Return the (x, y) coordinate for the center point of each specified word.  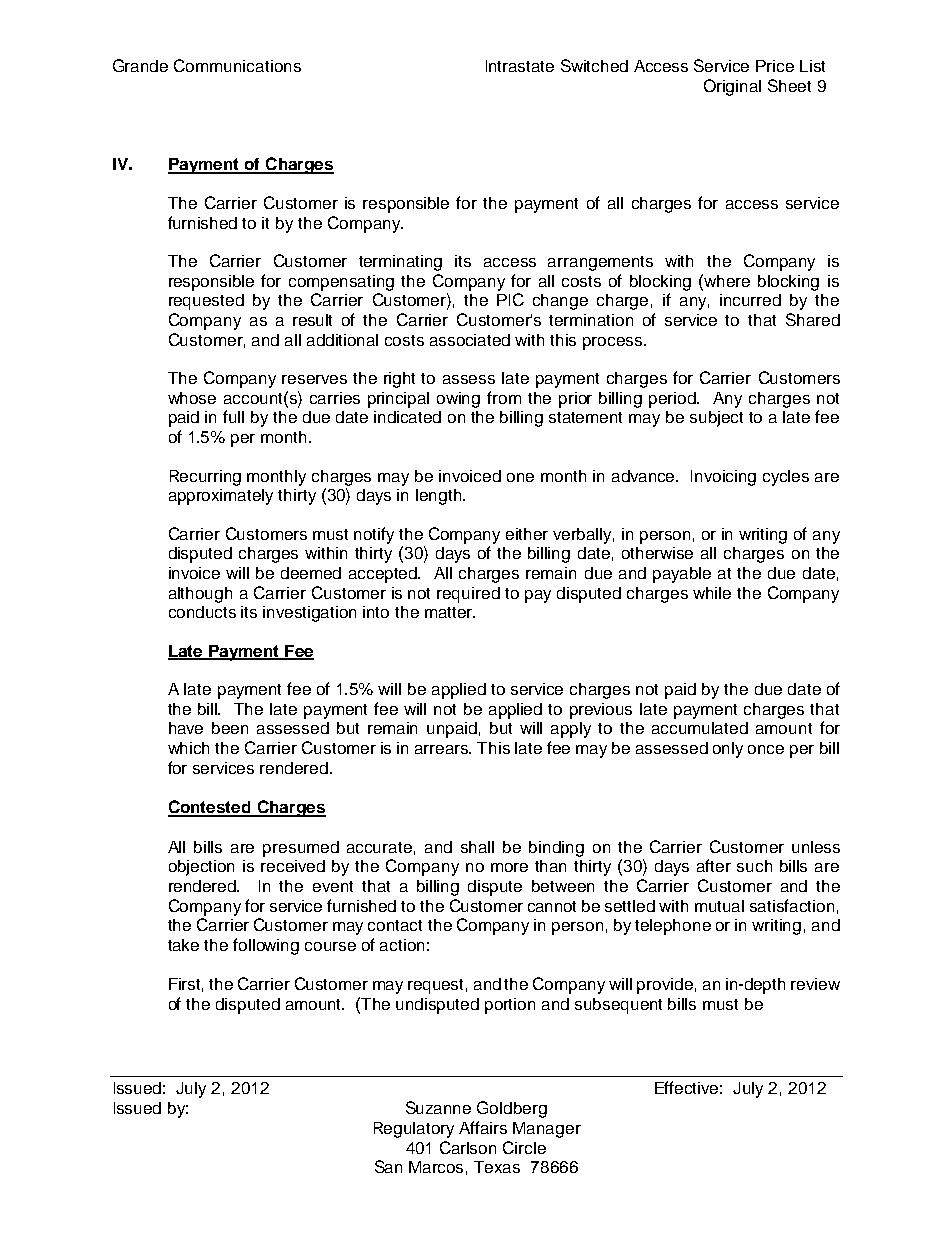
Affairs (483, 1127)
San (388, 1166)
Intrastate (520, 66)
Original (732, 87)
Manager (547, 1130)
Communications (237, 65)
